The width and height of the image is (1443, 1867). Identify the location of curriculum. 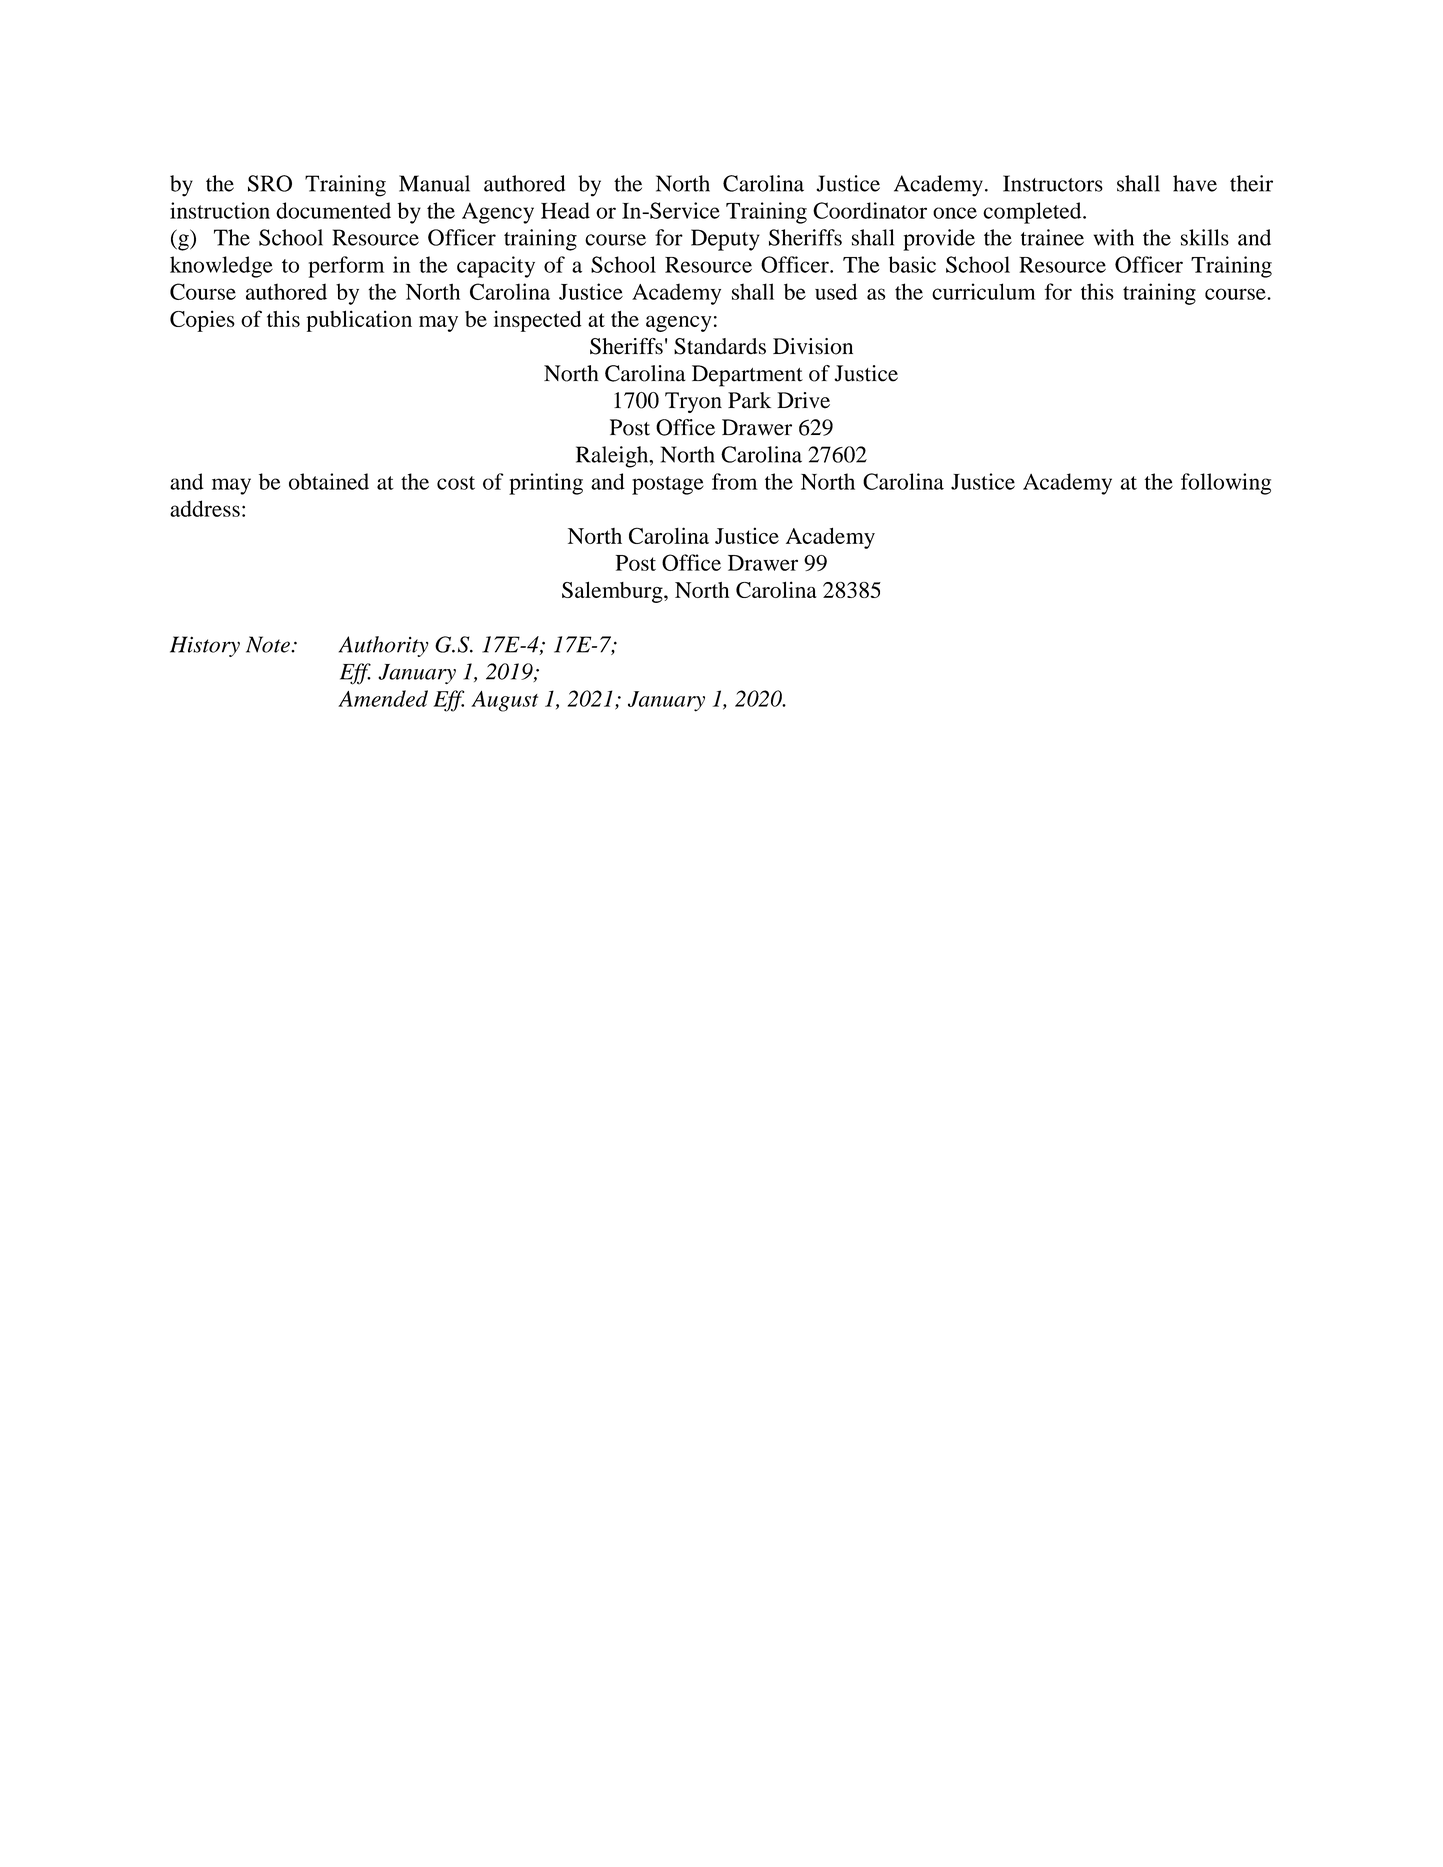
(983, 291).
